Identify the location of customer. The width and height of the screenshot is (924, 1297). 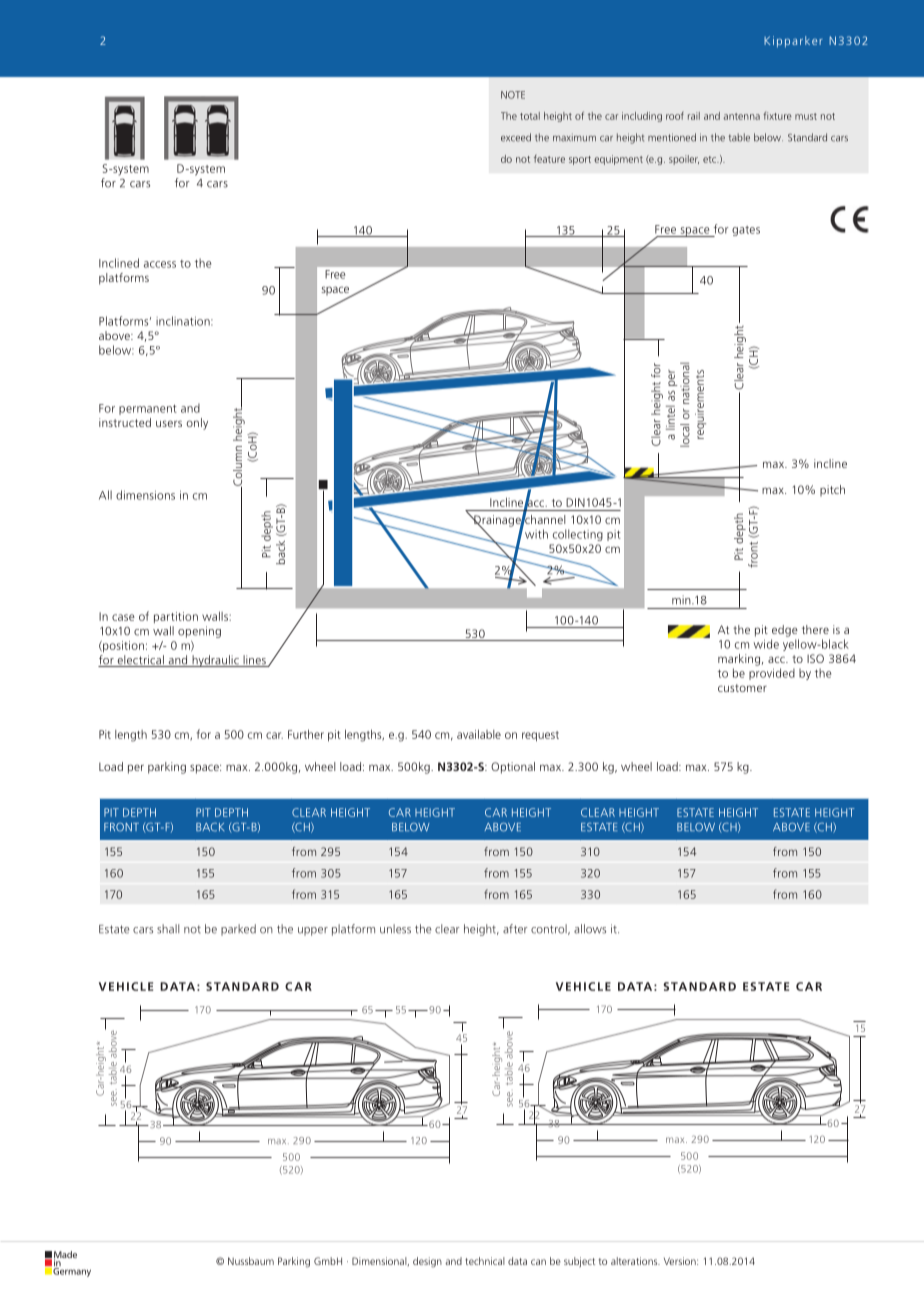
(742, 688).
